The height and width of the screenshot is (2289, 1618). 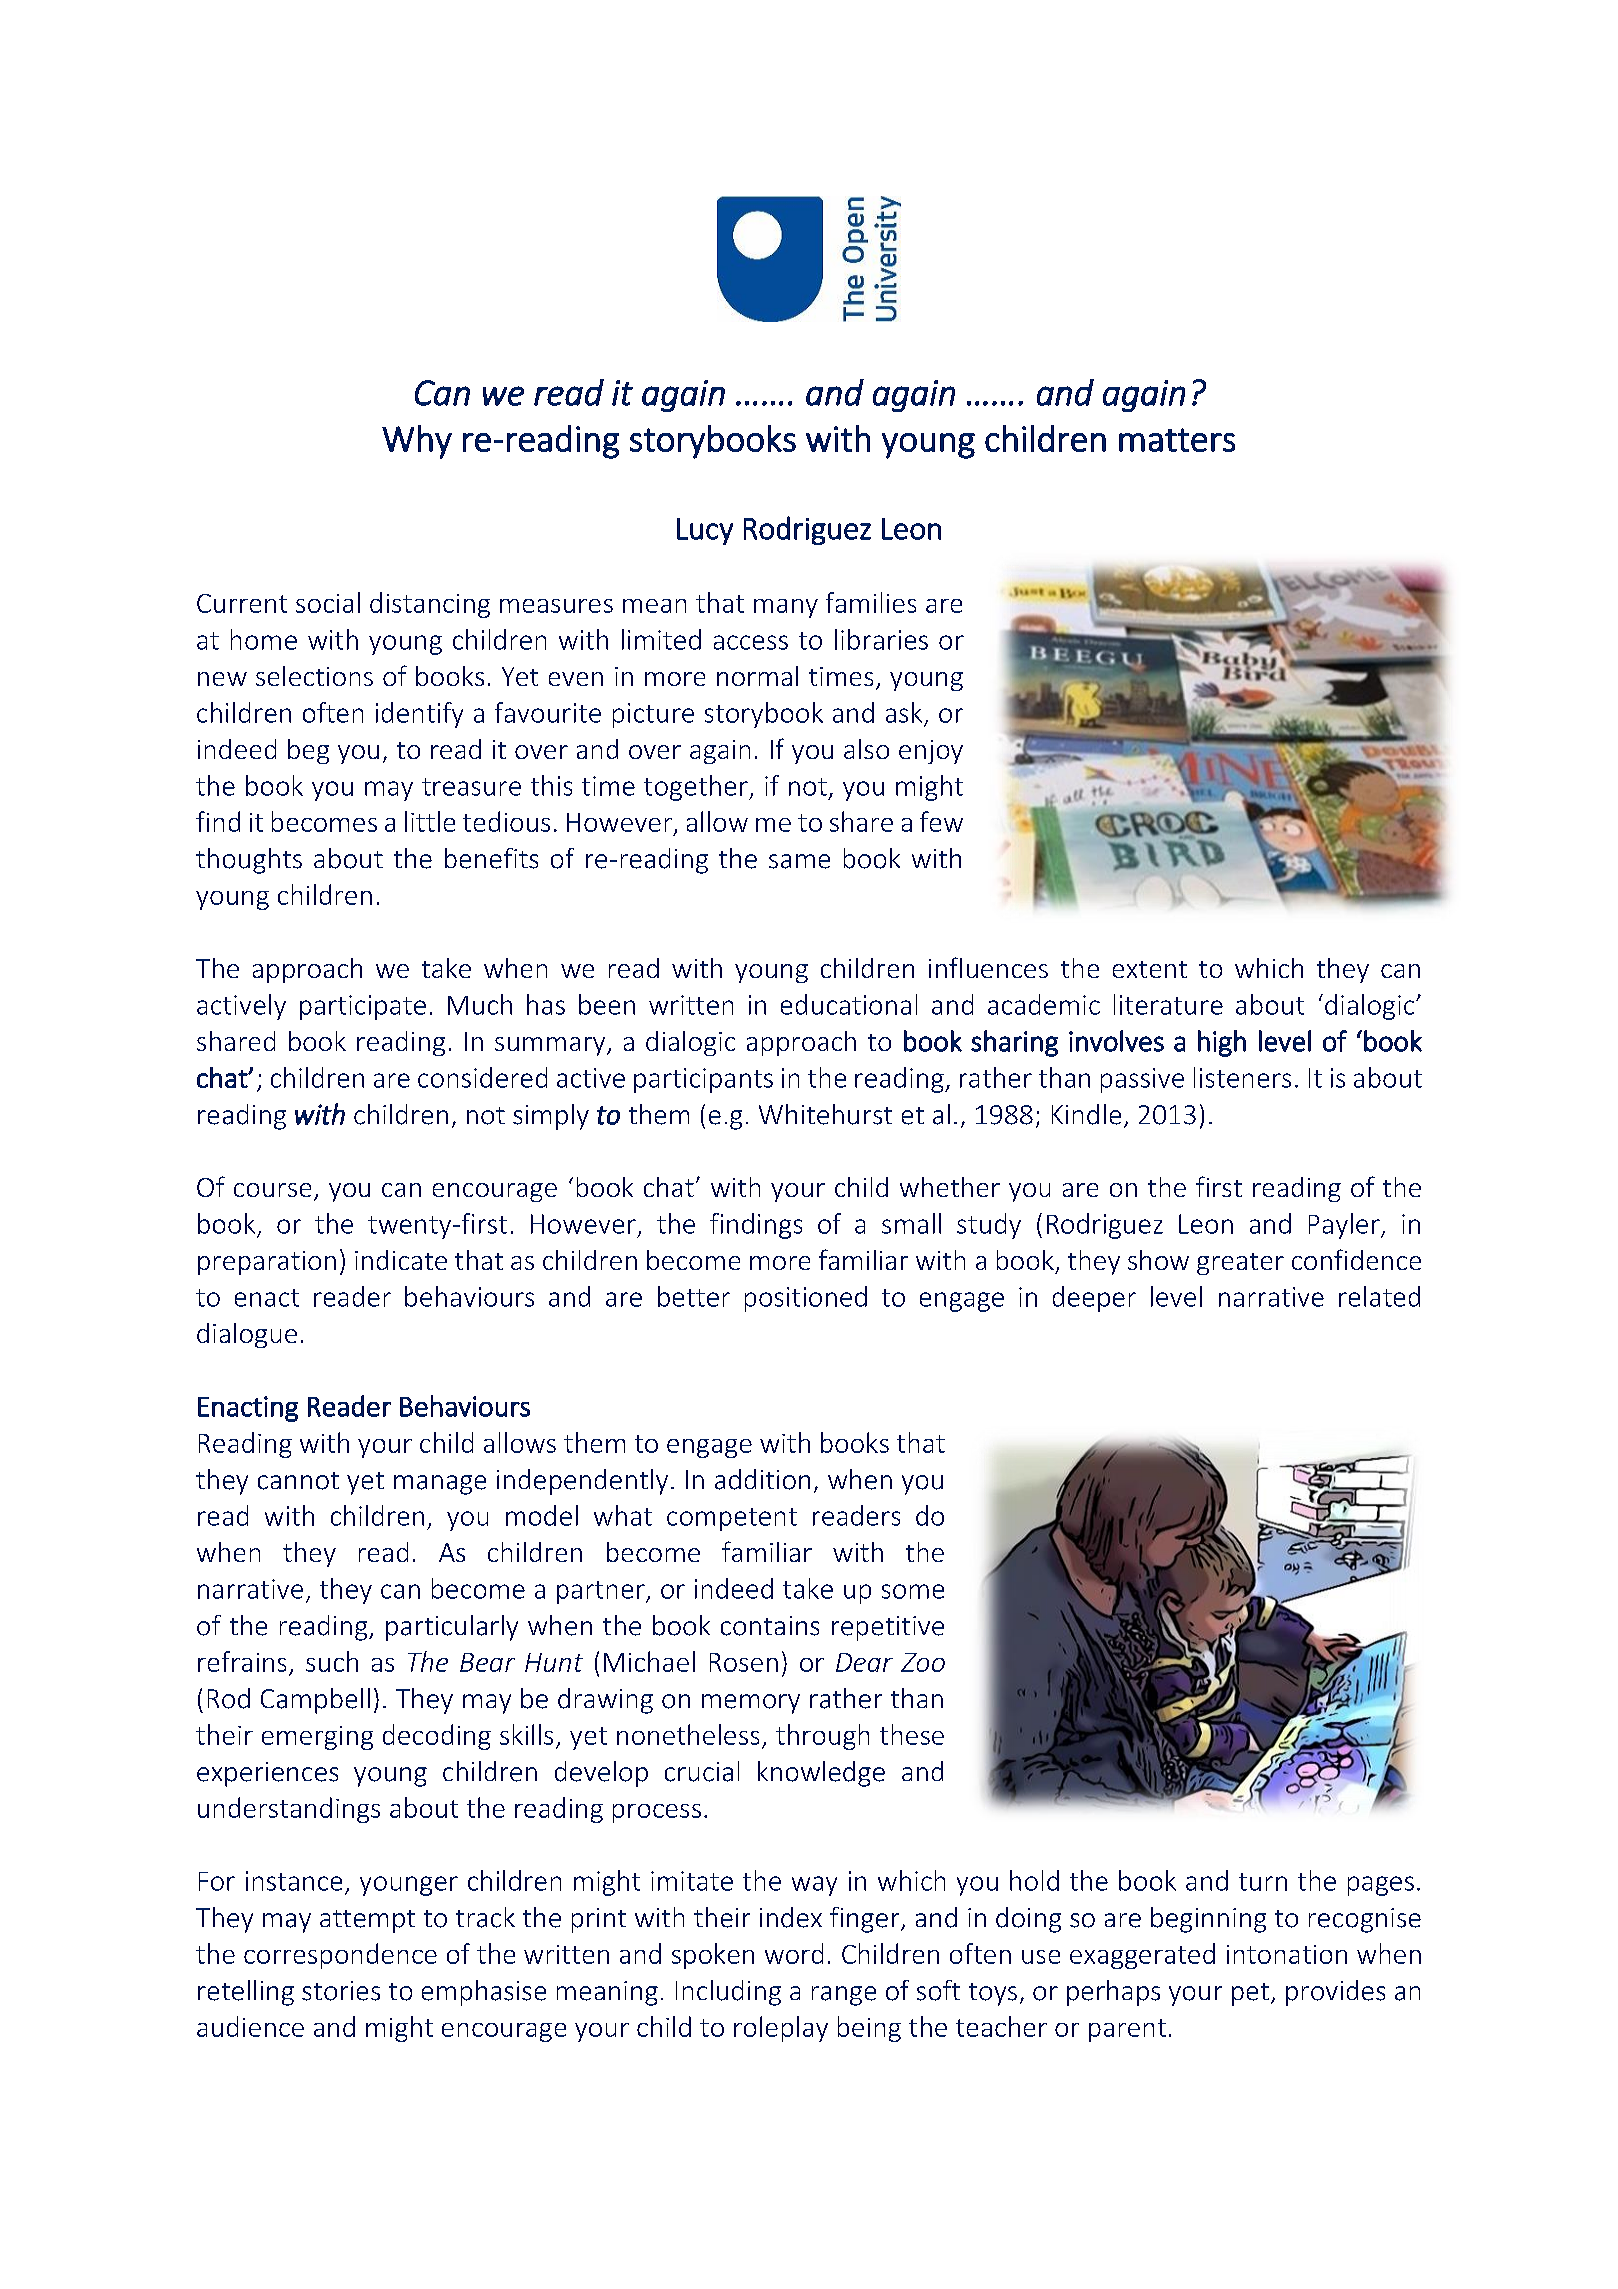 What do you see at coordinates (1177, 440) in the screenshot?
I see `matters` at bounding box center [1177, 440].
